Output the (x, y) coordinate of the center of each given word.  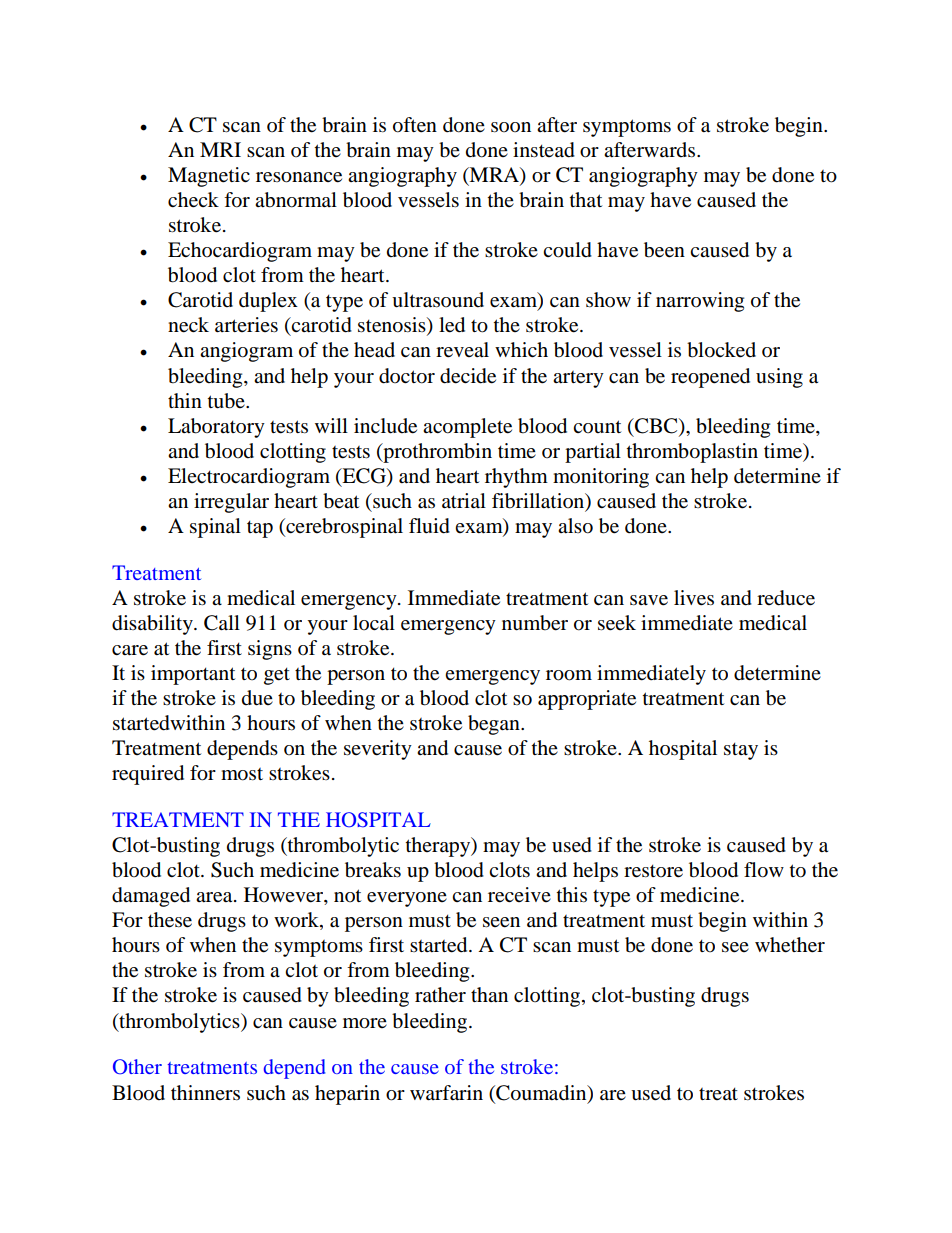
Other (137, 1067)
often (415, 125)
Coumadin (541, 1093)
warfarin (446, 1093)
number (535, 623)
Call (222, 623)
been (664, 250)
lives (694, 598)
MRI (220, 149)
